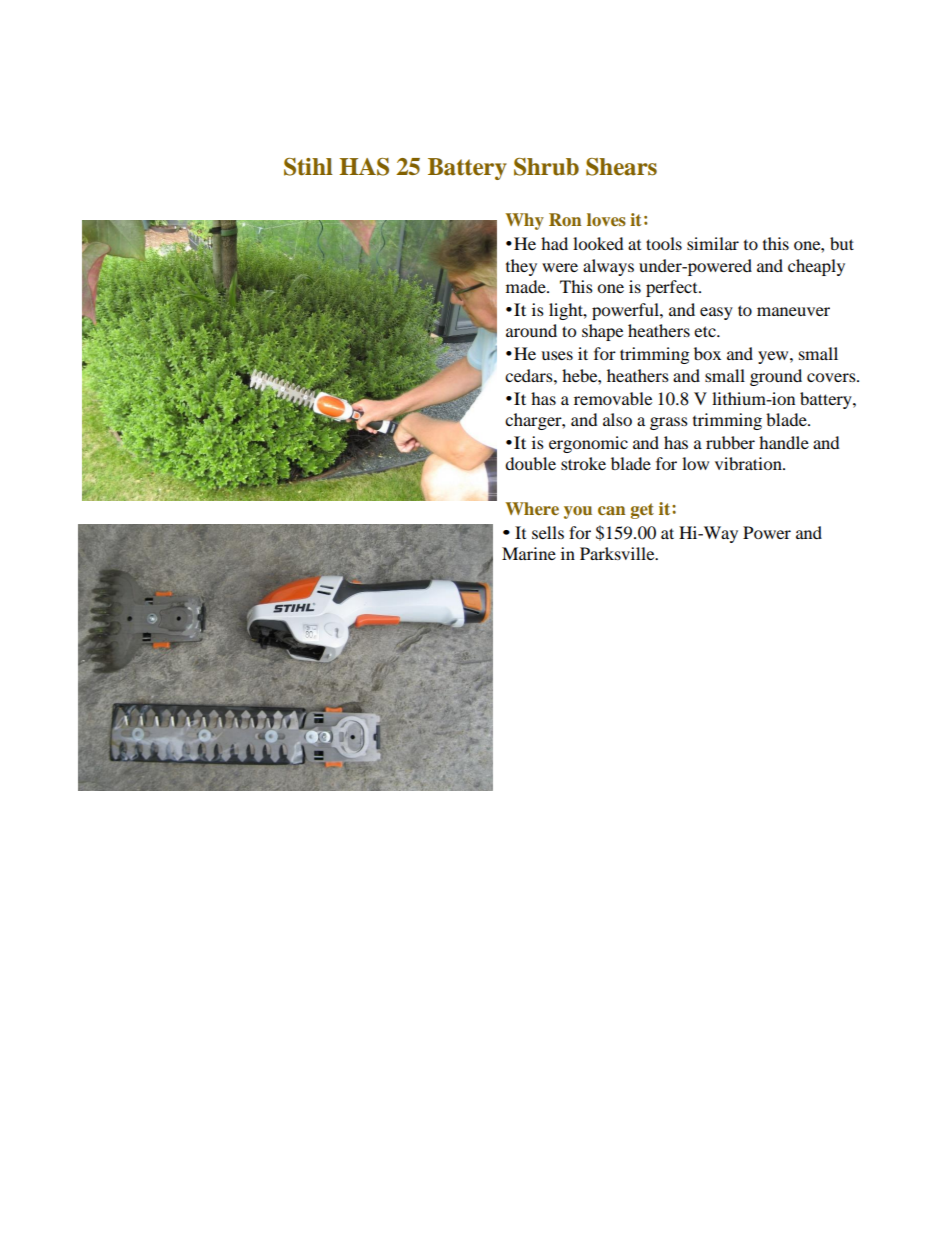 The image size is (952, 1233). Describe the element at coordinates (529, 553) in the screenshot. I see `Marine` at that location.
